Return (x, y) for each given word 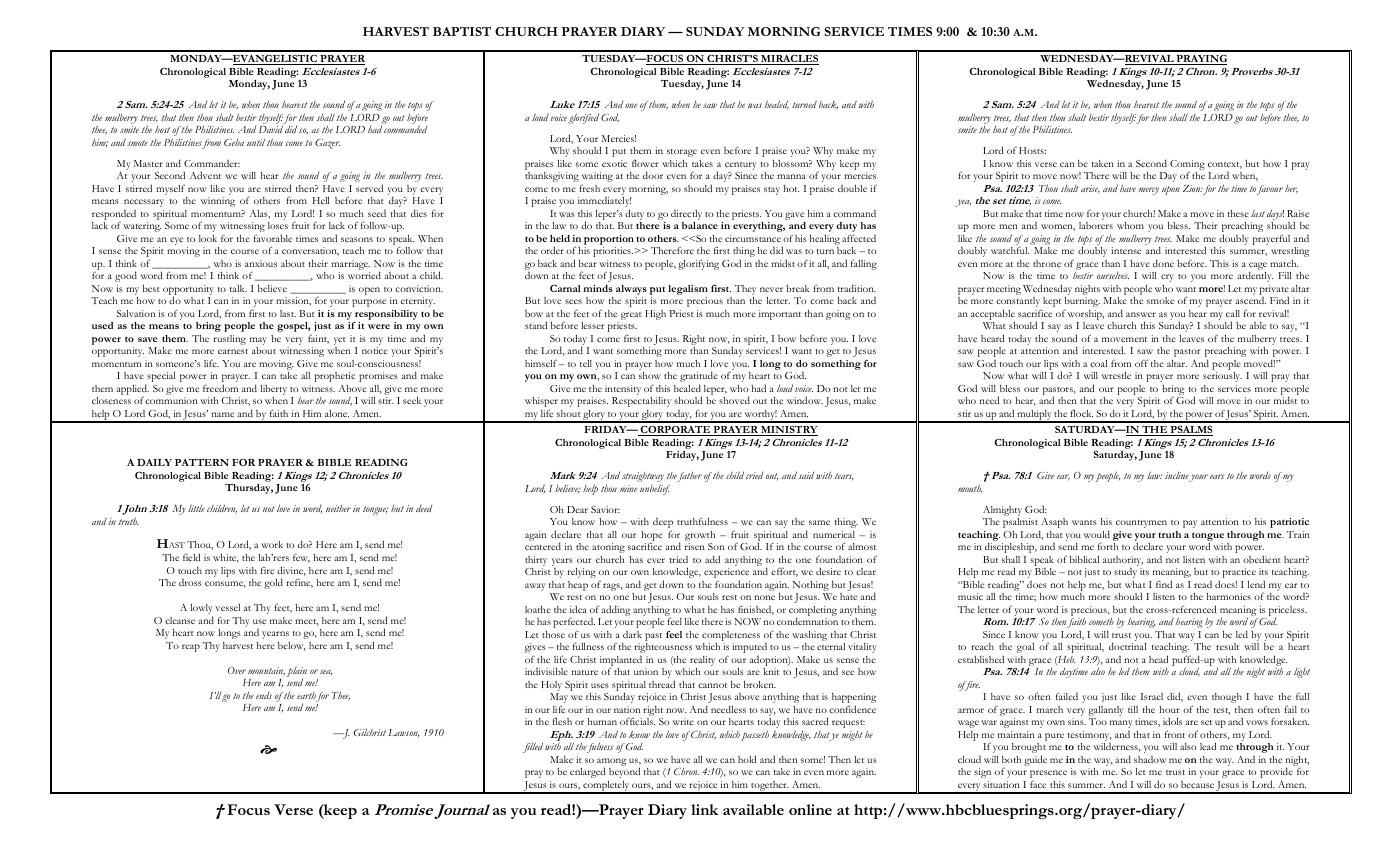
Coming (1187, 165)
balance (700, 225)
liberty (273, 390)
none (764, 597)
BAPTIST (462, 31)
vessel (227, 607)
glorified (583, 118)
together (769, 787)
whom (1130, 225)
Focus (248, 809)
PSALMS (1190, 430)
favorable (272, 238)
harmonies (1229, 596)
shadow (1150, 759)
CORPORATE (675, 430)
